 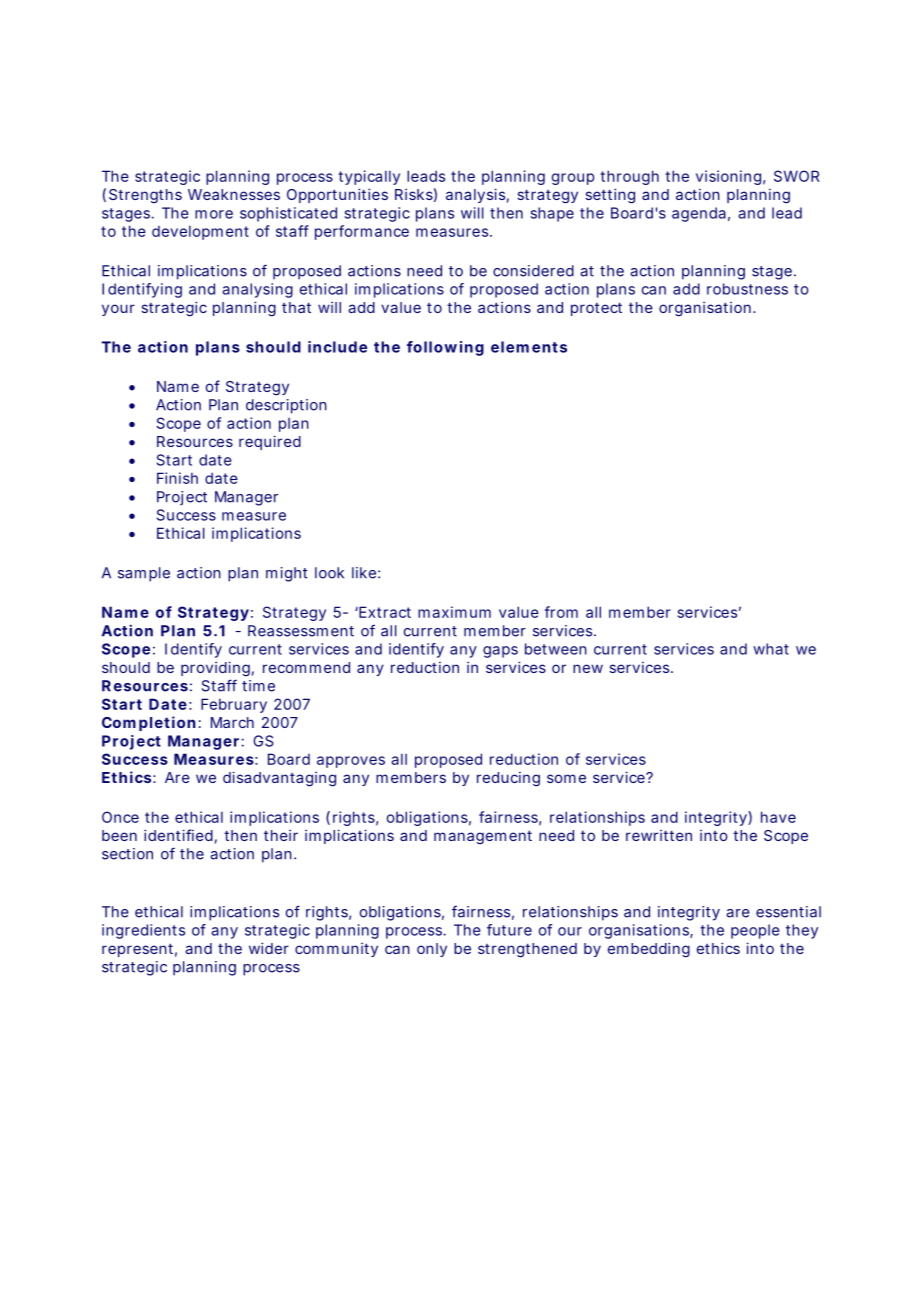 I want to click on elements, so click(x=529, y=347).
